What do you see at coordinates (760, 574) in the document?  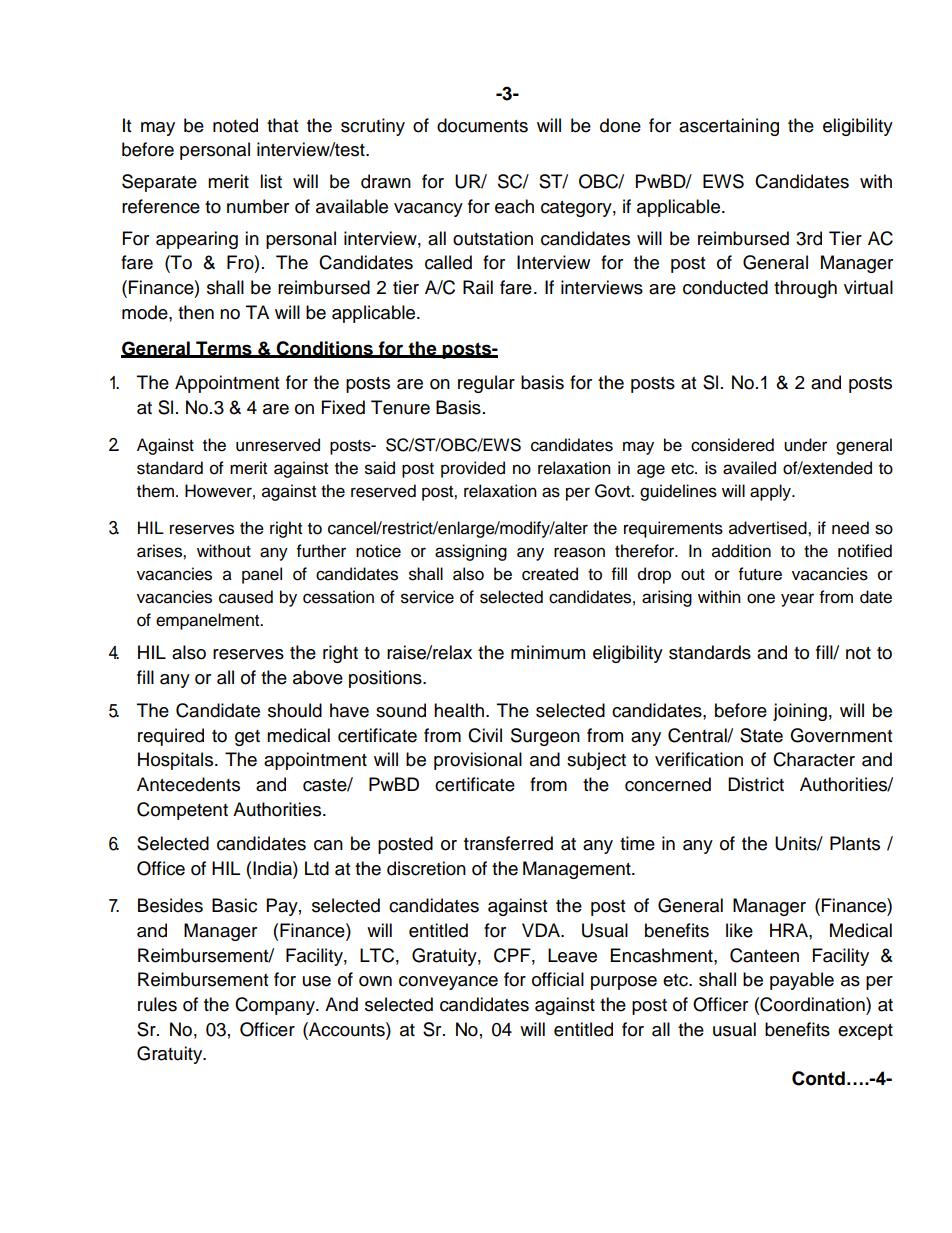 I see `future` at bounding box center [760, 574].
